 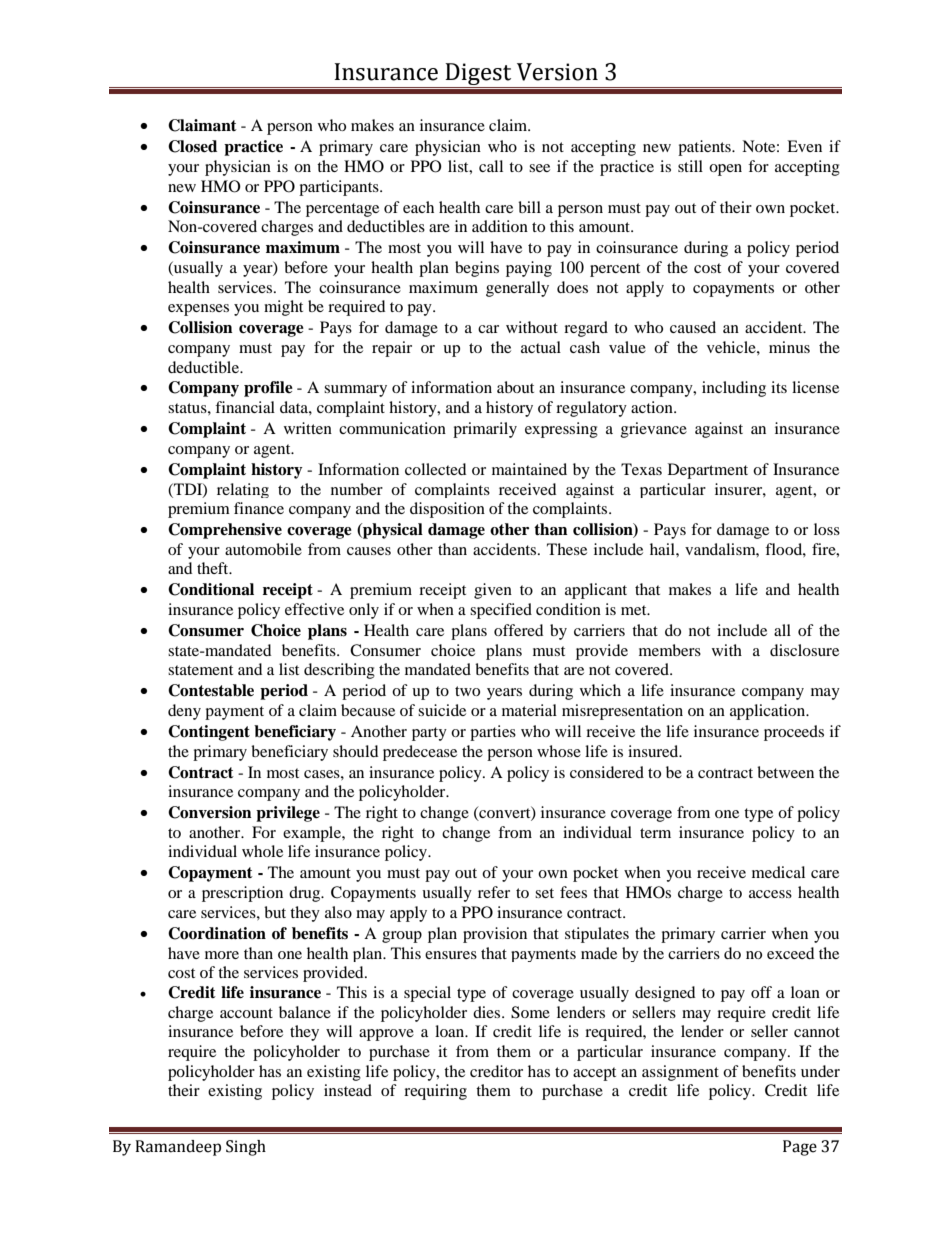 I want to click on generally, so click(x=517, y=289).
